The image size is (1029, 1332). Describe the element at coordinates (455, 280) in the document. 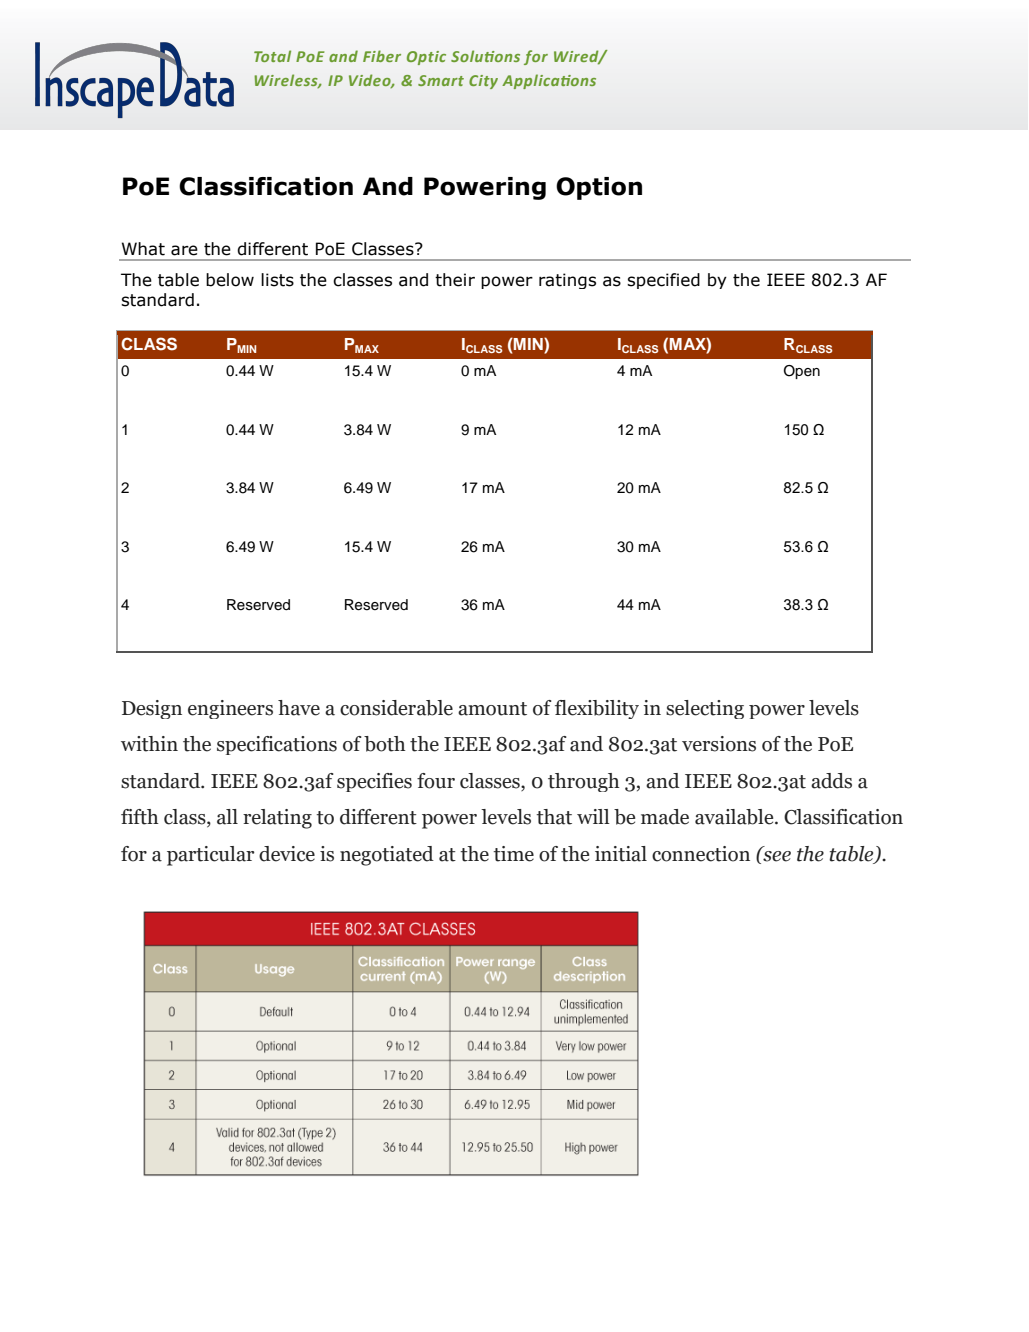

I see `their` at that location.
